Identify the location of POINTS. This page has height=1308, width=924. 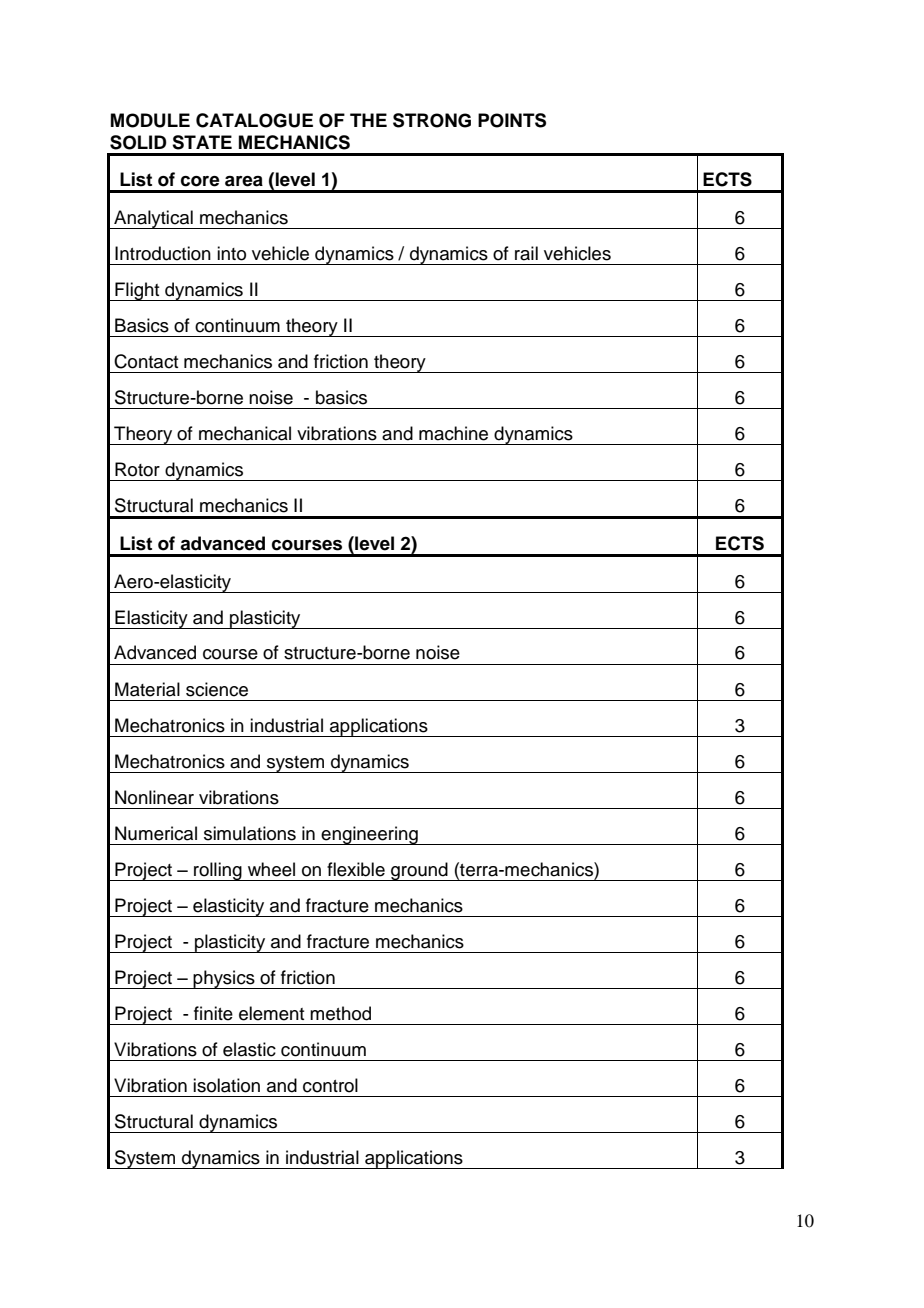
(512, 120).
